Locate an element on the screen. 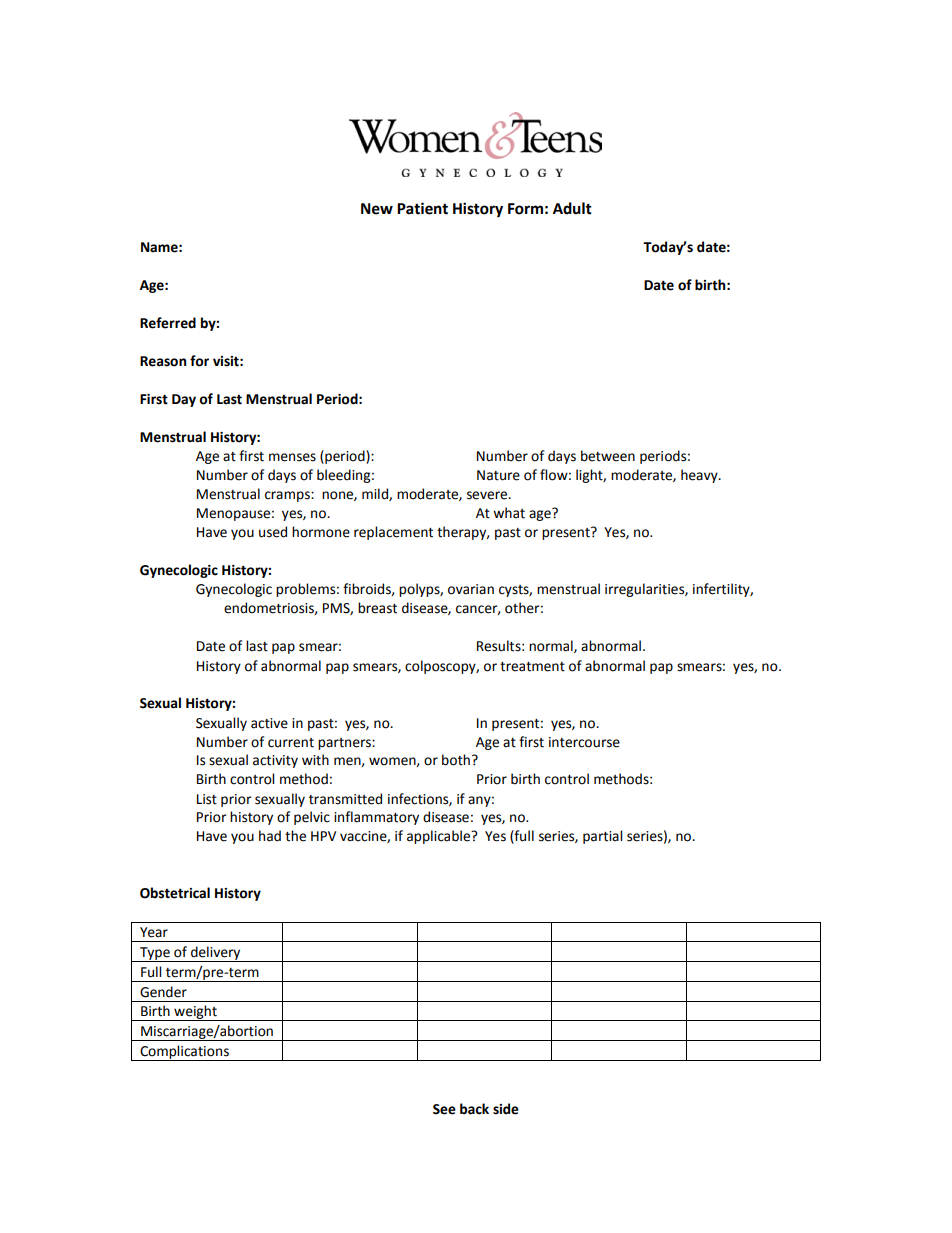  Referred is located at coordinates (168, 323).
